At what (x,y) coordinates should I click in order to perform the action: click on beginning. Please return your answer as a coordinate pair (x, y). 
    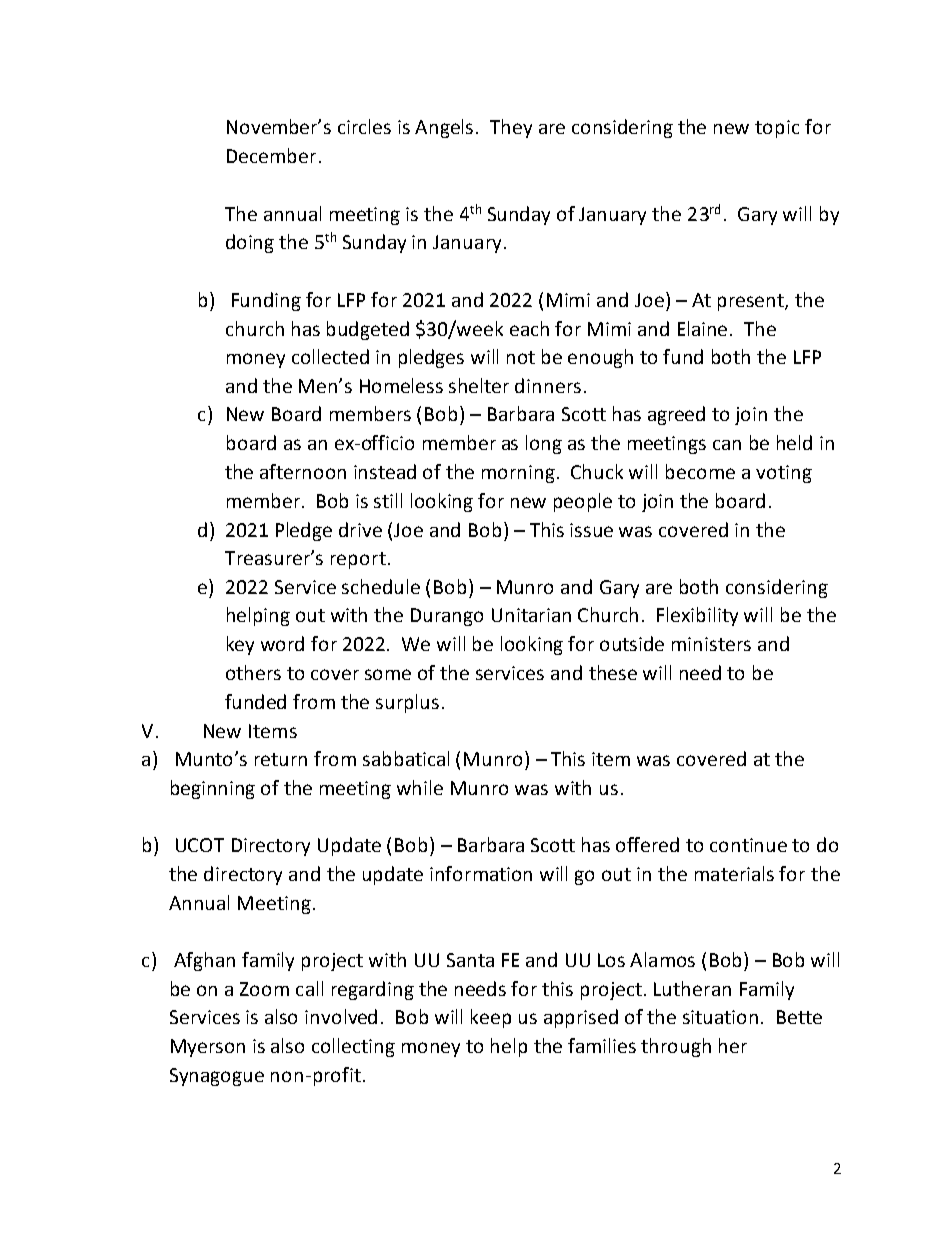
    Looking at the image, I should click on (213, 789).
